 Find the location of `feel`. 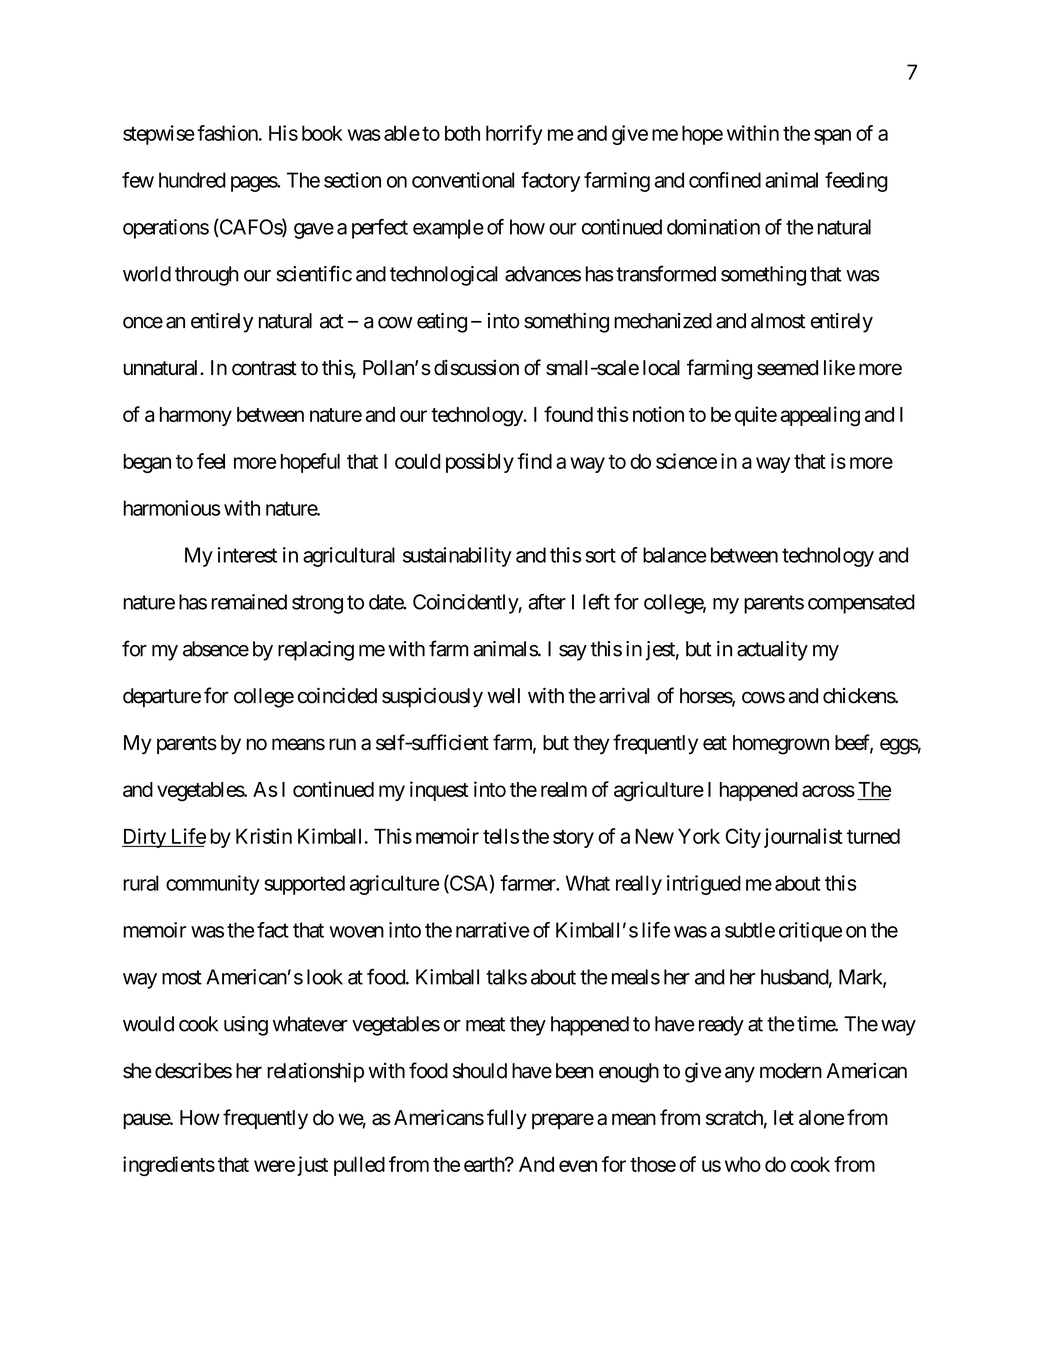

feel is located at coordinates (211, 461).
